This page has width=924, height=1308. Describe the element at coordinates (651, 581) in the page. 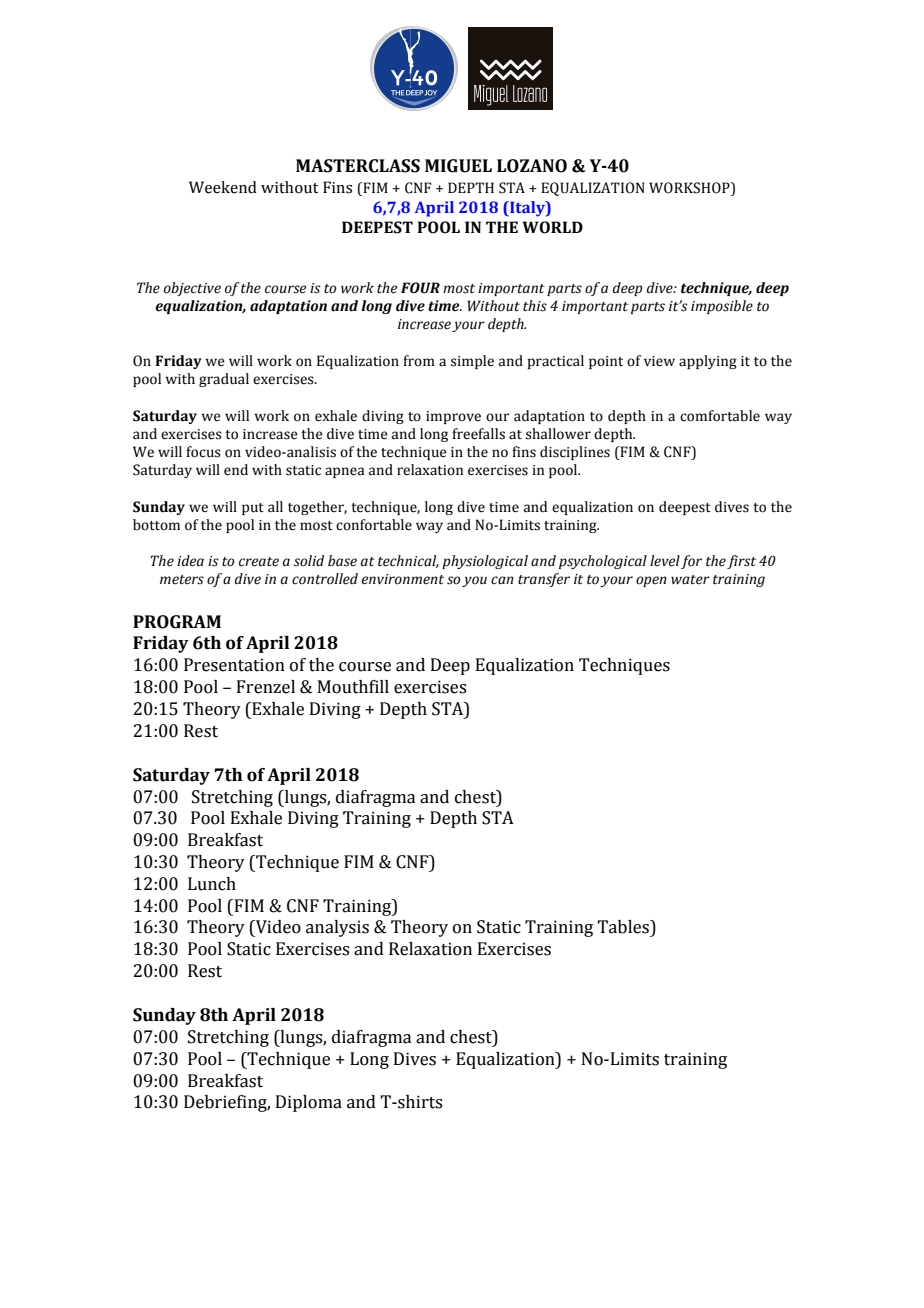

I see `open` at that location.
